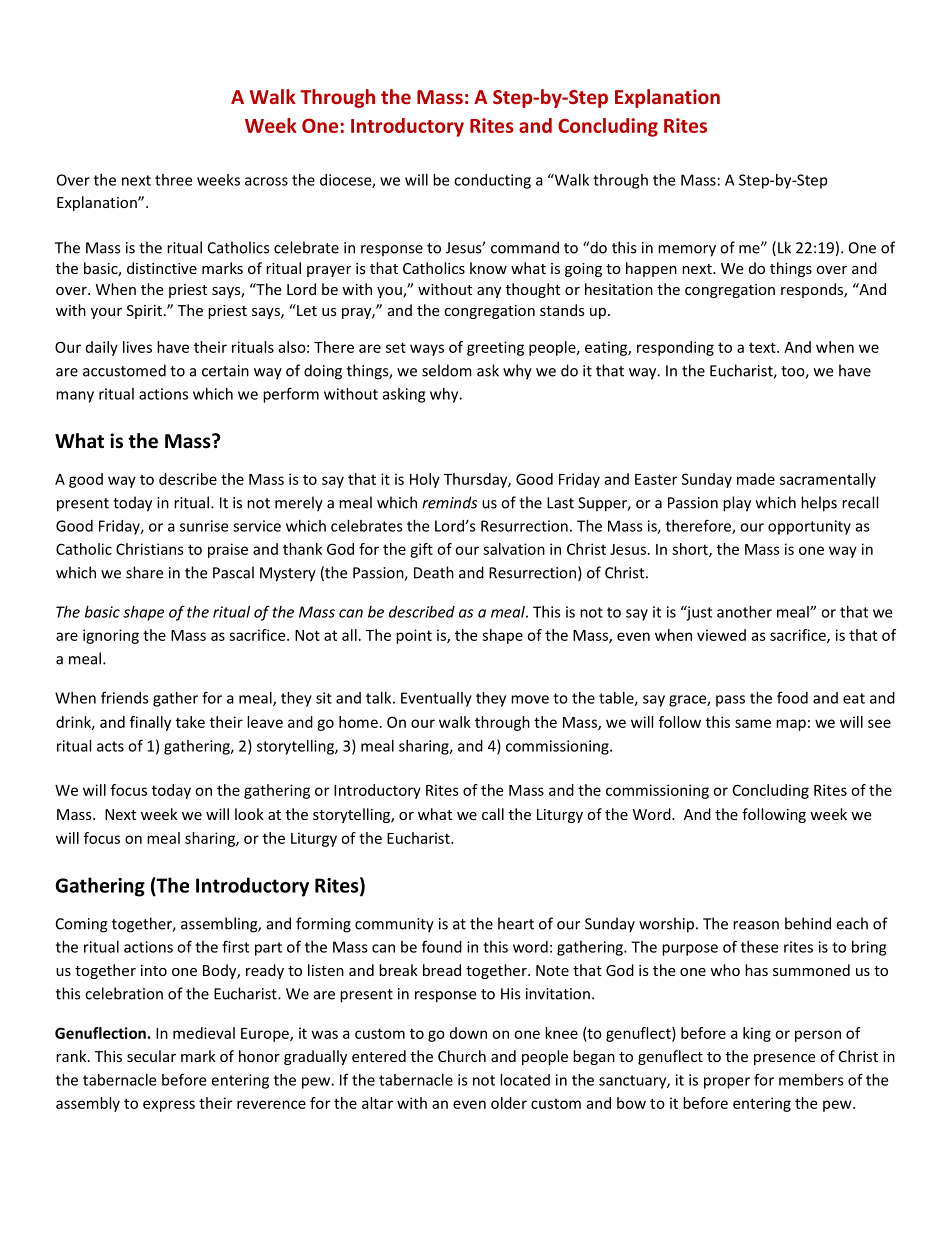 The image size is (952, 1233). I want to click on ignoring, so click(111, 636).
